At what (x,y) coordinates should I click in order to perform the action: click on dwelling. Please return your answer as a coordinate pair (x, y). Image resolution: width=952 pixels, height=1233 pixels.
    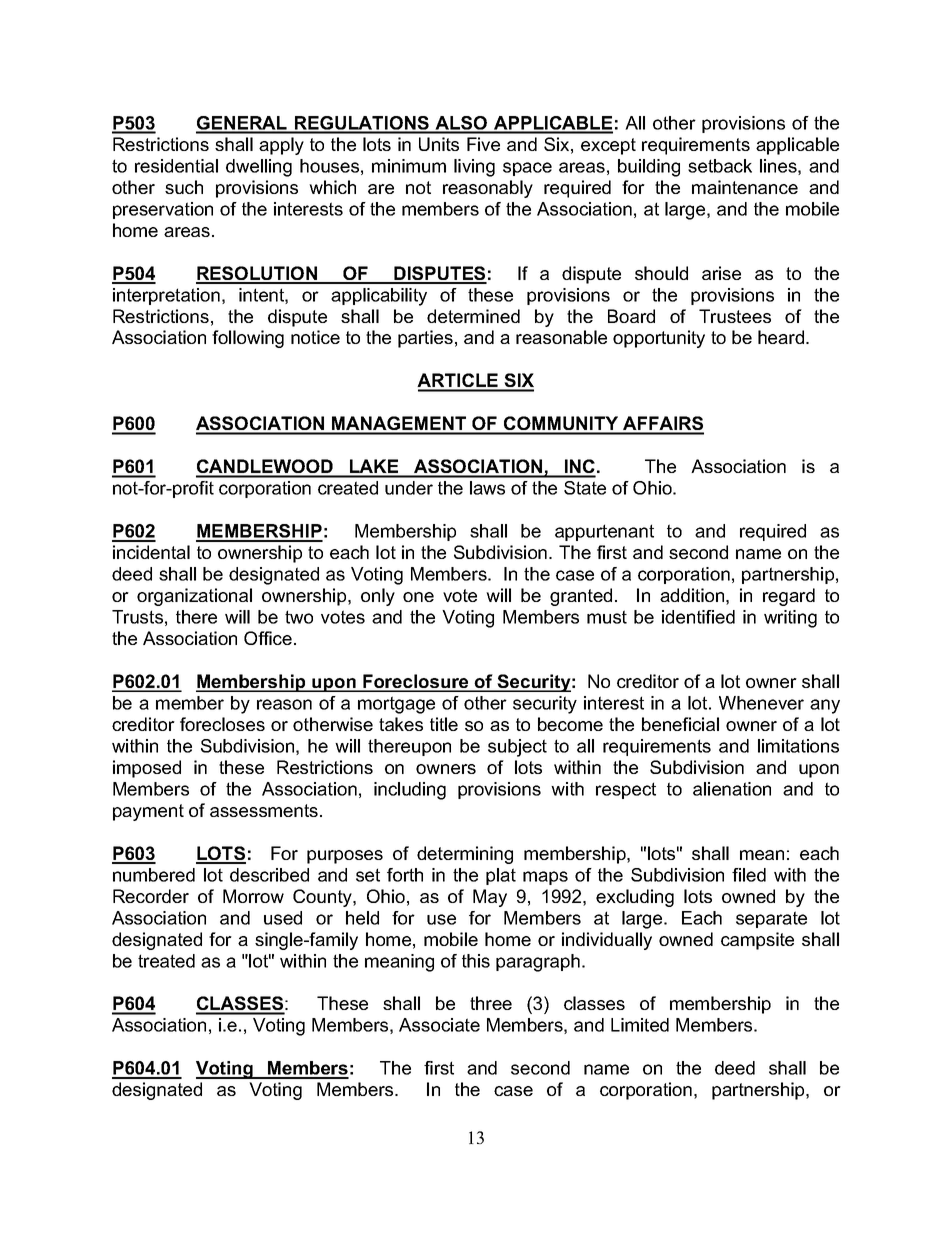
    Looking at the image, I should click on (259, 168).
